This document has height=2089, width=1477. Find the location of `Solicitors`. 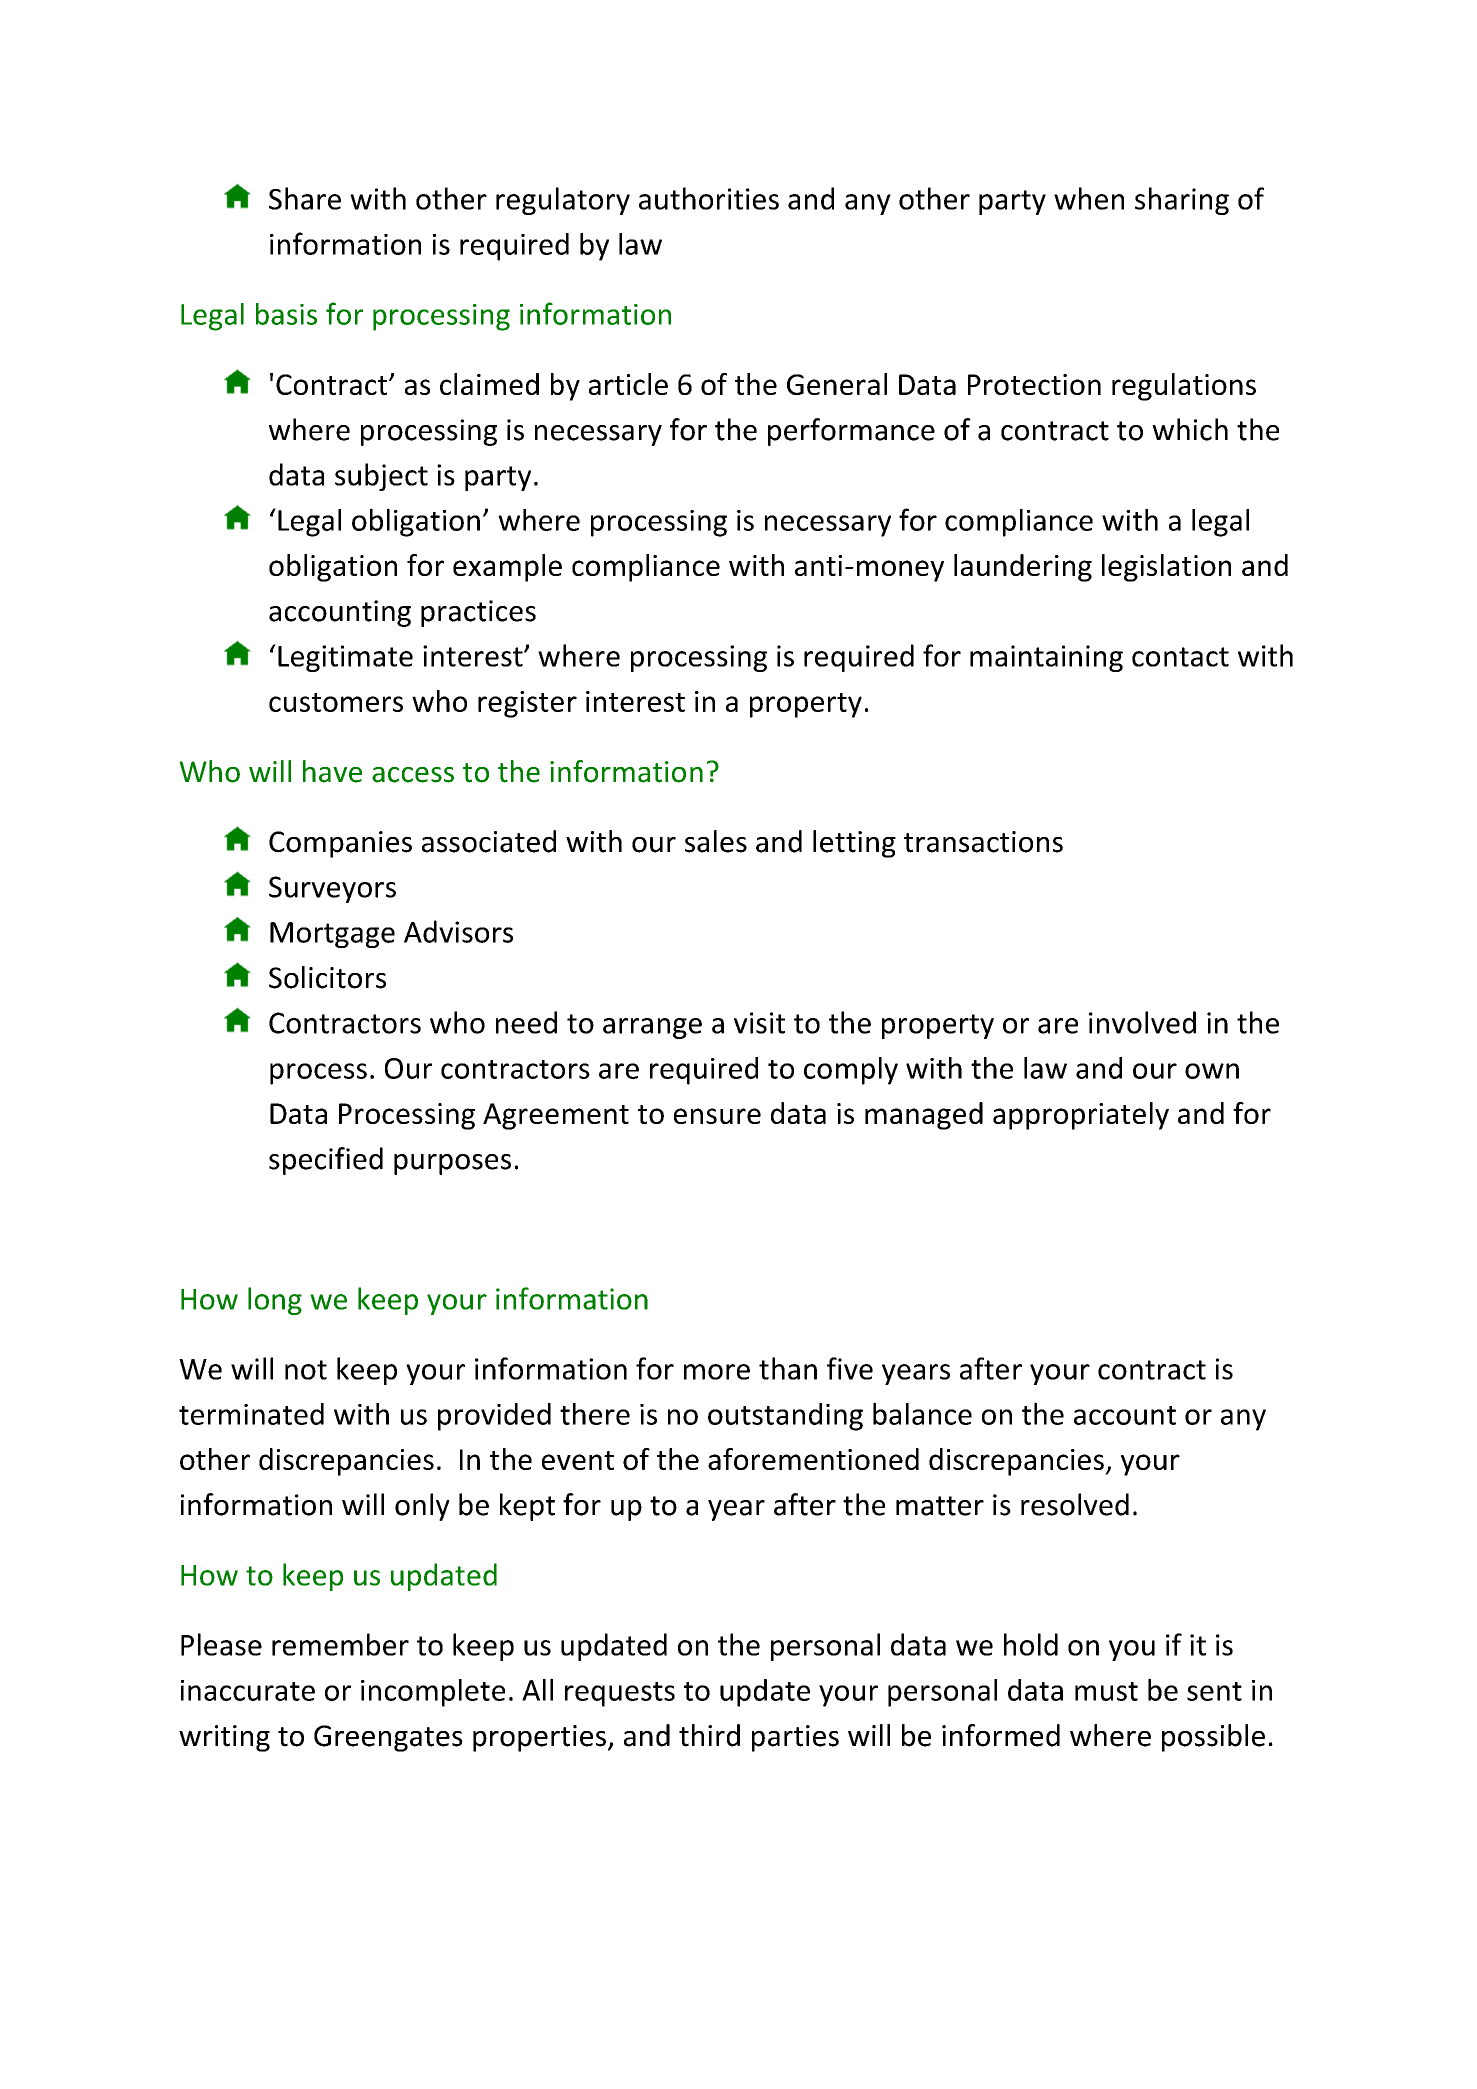

Solicitors is located at coordinates (327, 977).
